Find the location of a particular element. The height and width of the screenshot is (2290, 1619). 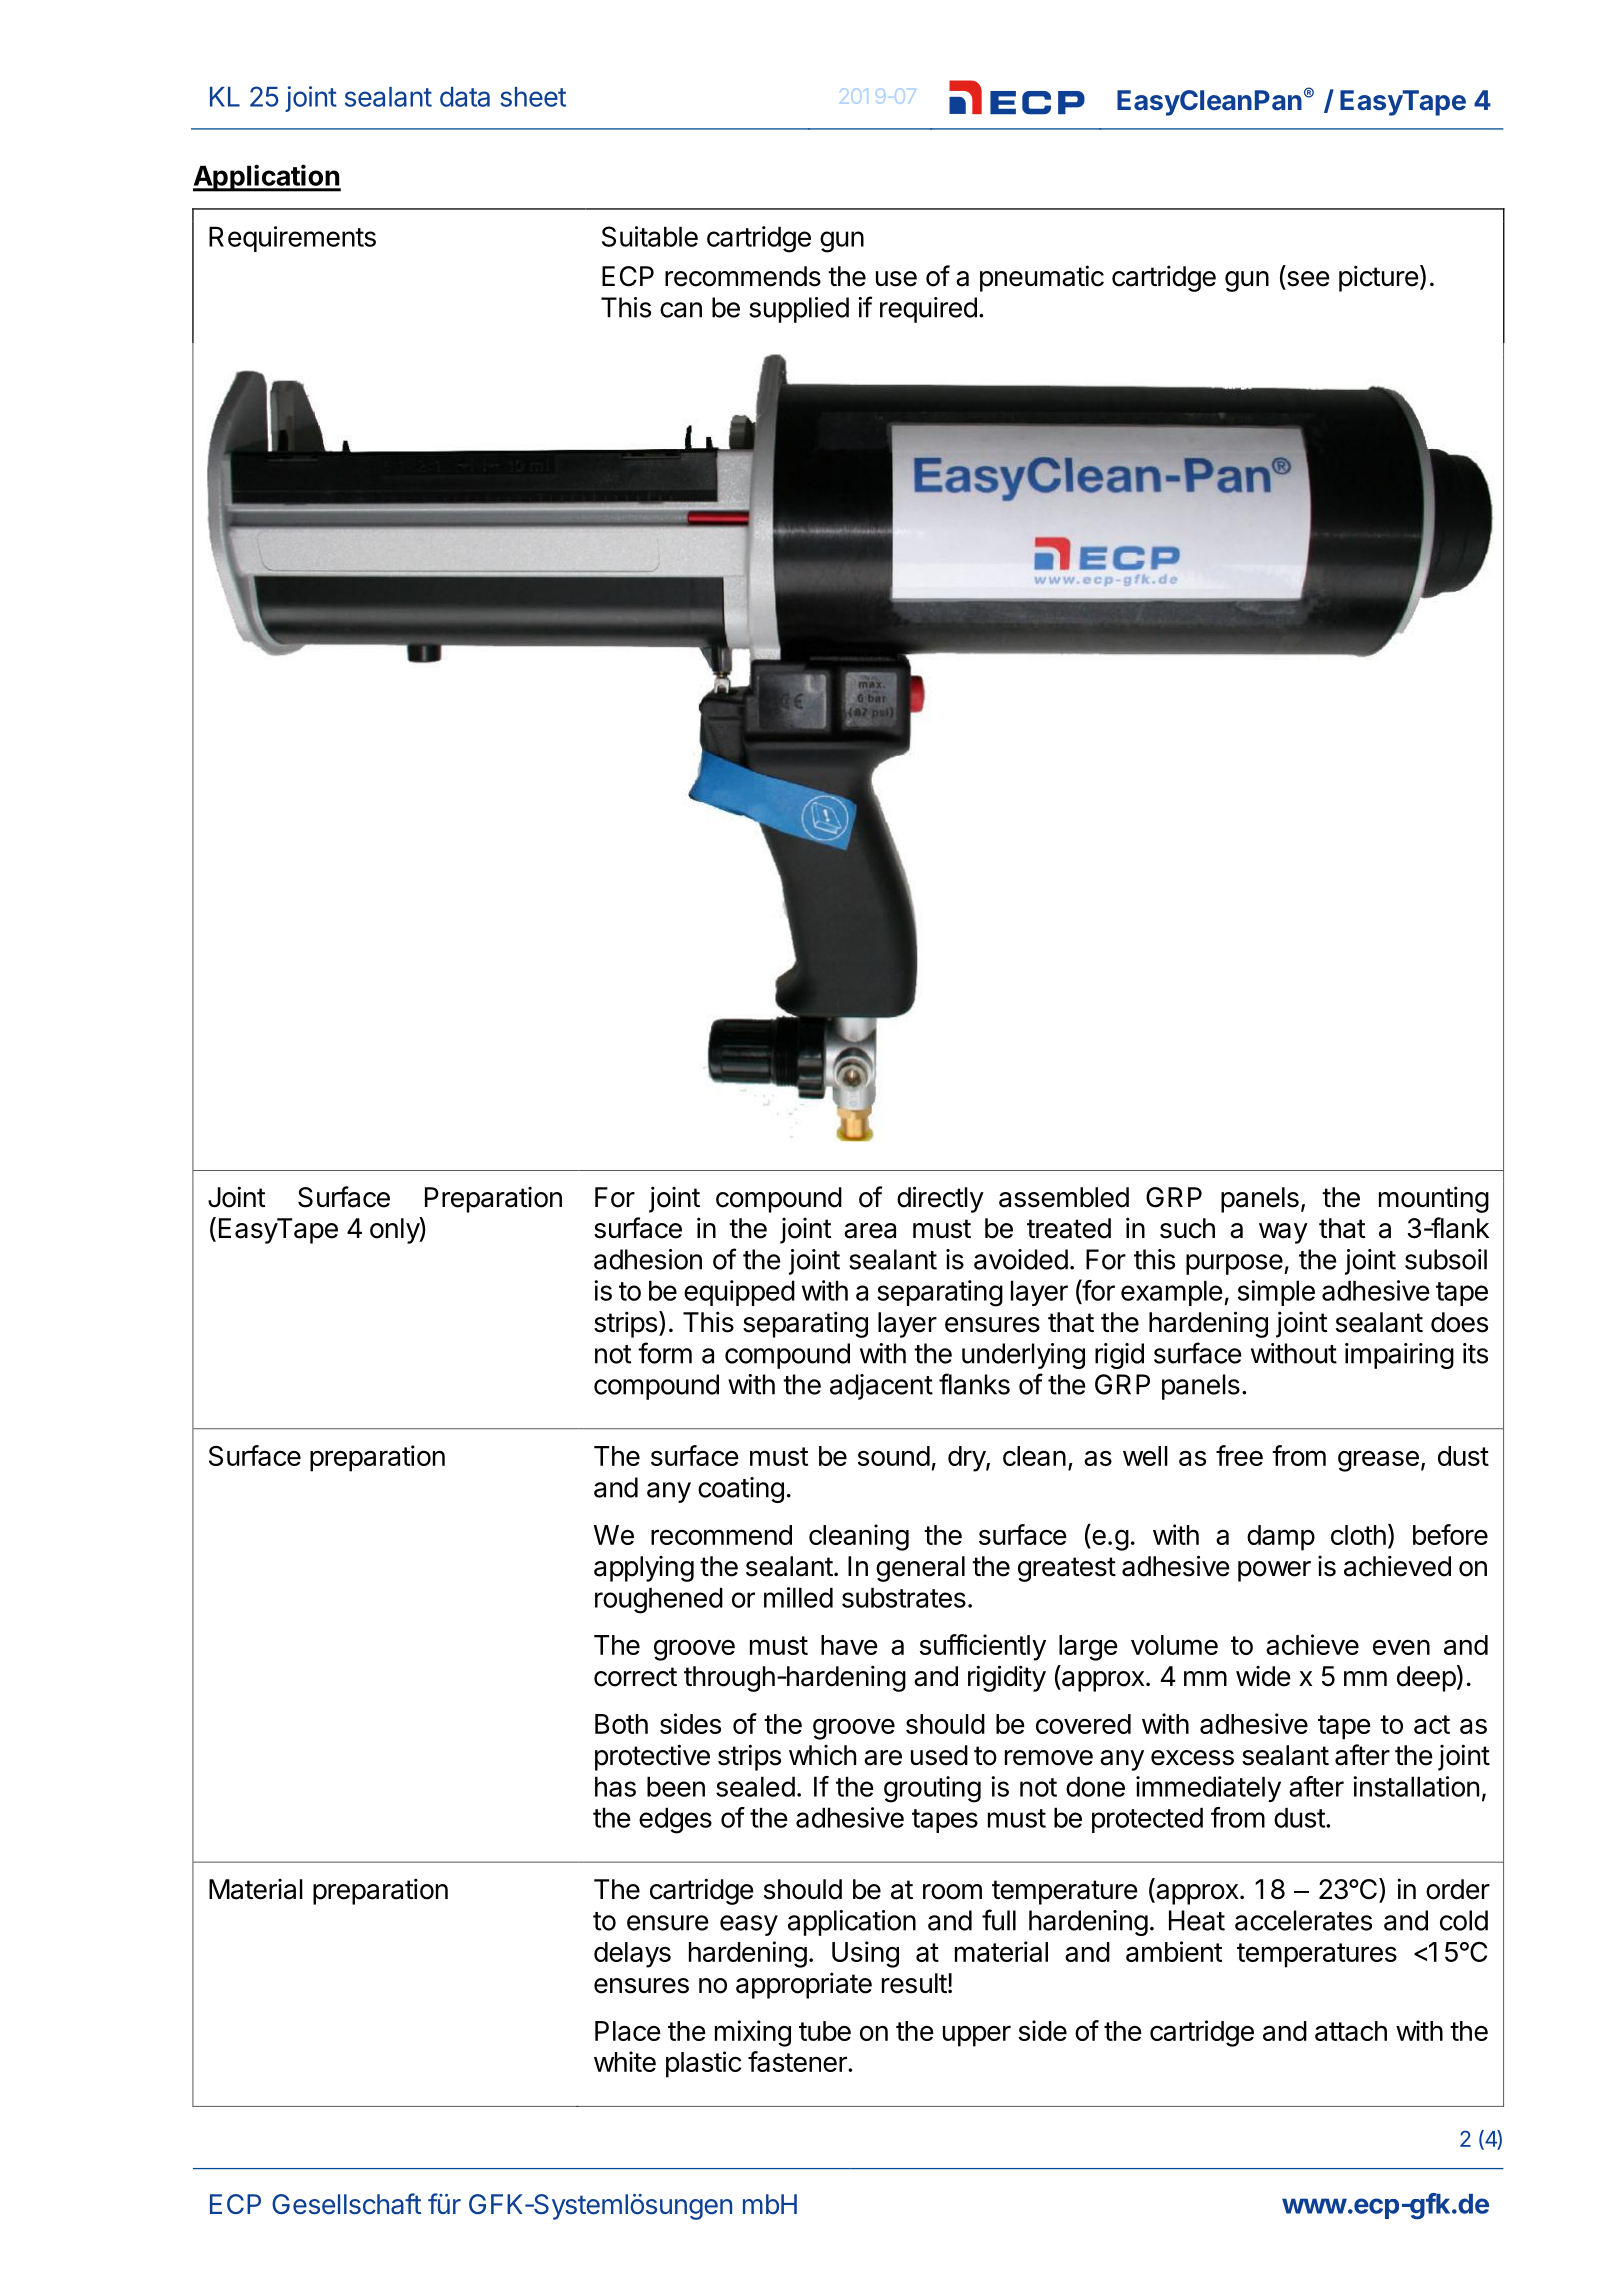

grease is located at coordinates (1378, 1461).
